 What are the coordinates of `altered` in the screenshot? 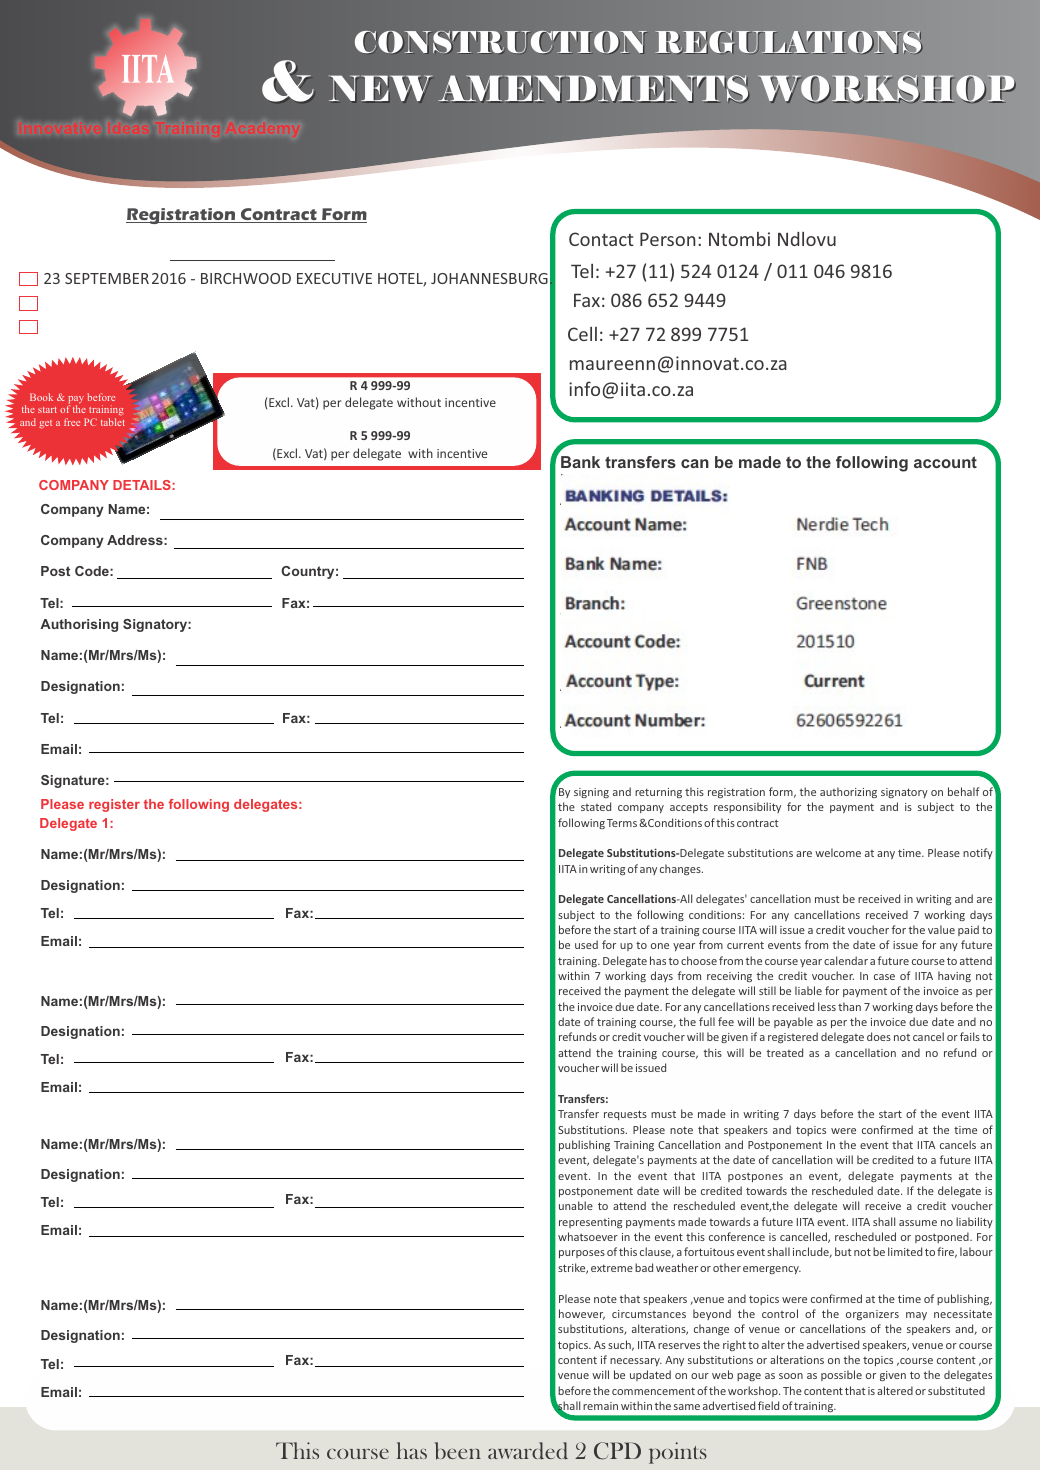 It's located at (895, 1390).
